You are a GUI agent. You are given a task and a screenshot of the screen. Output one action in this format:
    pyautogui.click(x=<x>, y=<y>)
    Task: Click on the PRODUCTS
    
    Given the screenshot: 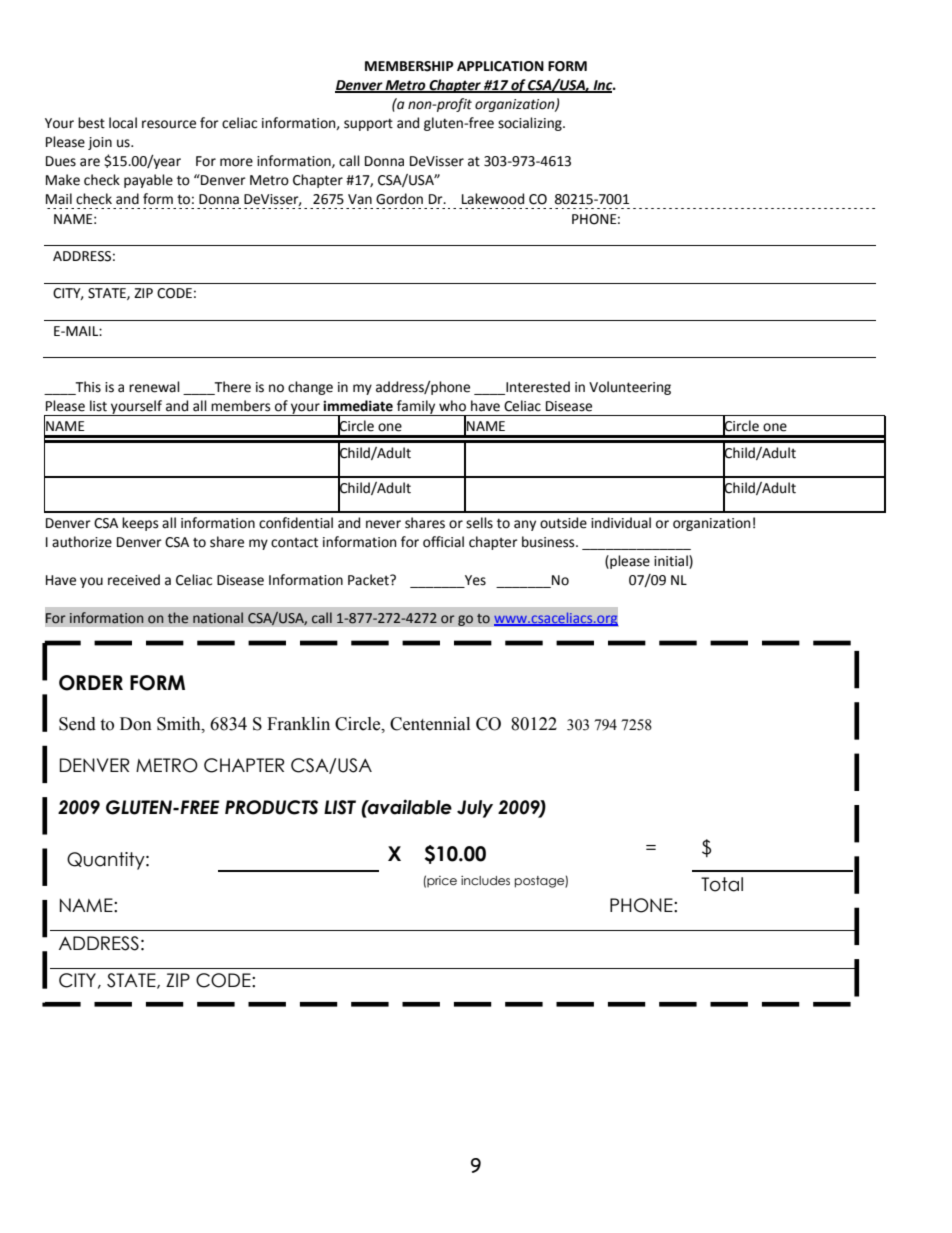 What is the action you would take?
    pyautogui.click(x=271, y=807)
